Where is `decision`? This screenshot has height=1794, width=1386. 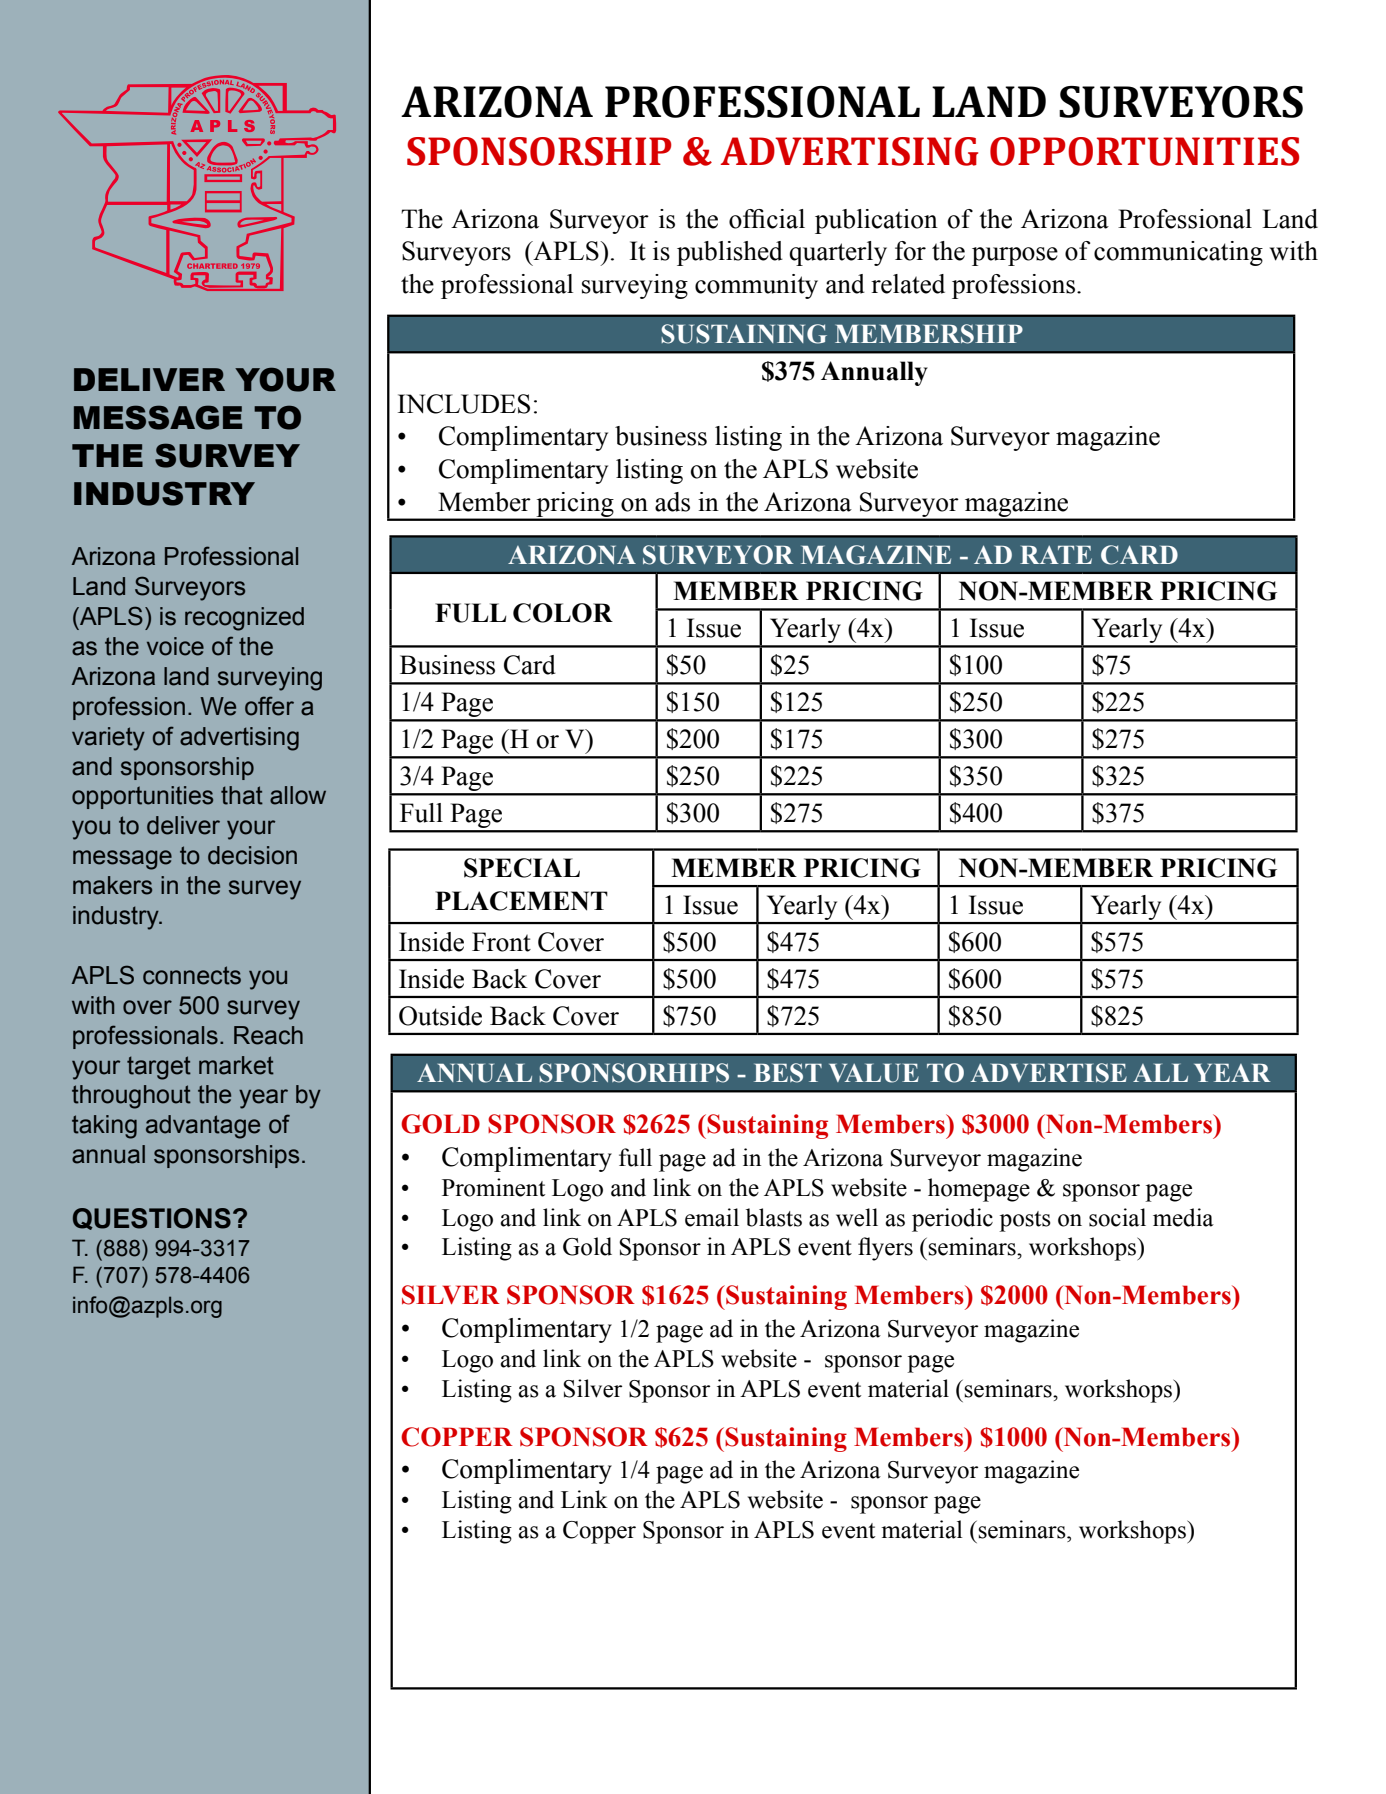 decision is located at coordinates (252, 855).
